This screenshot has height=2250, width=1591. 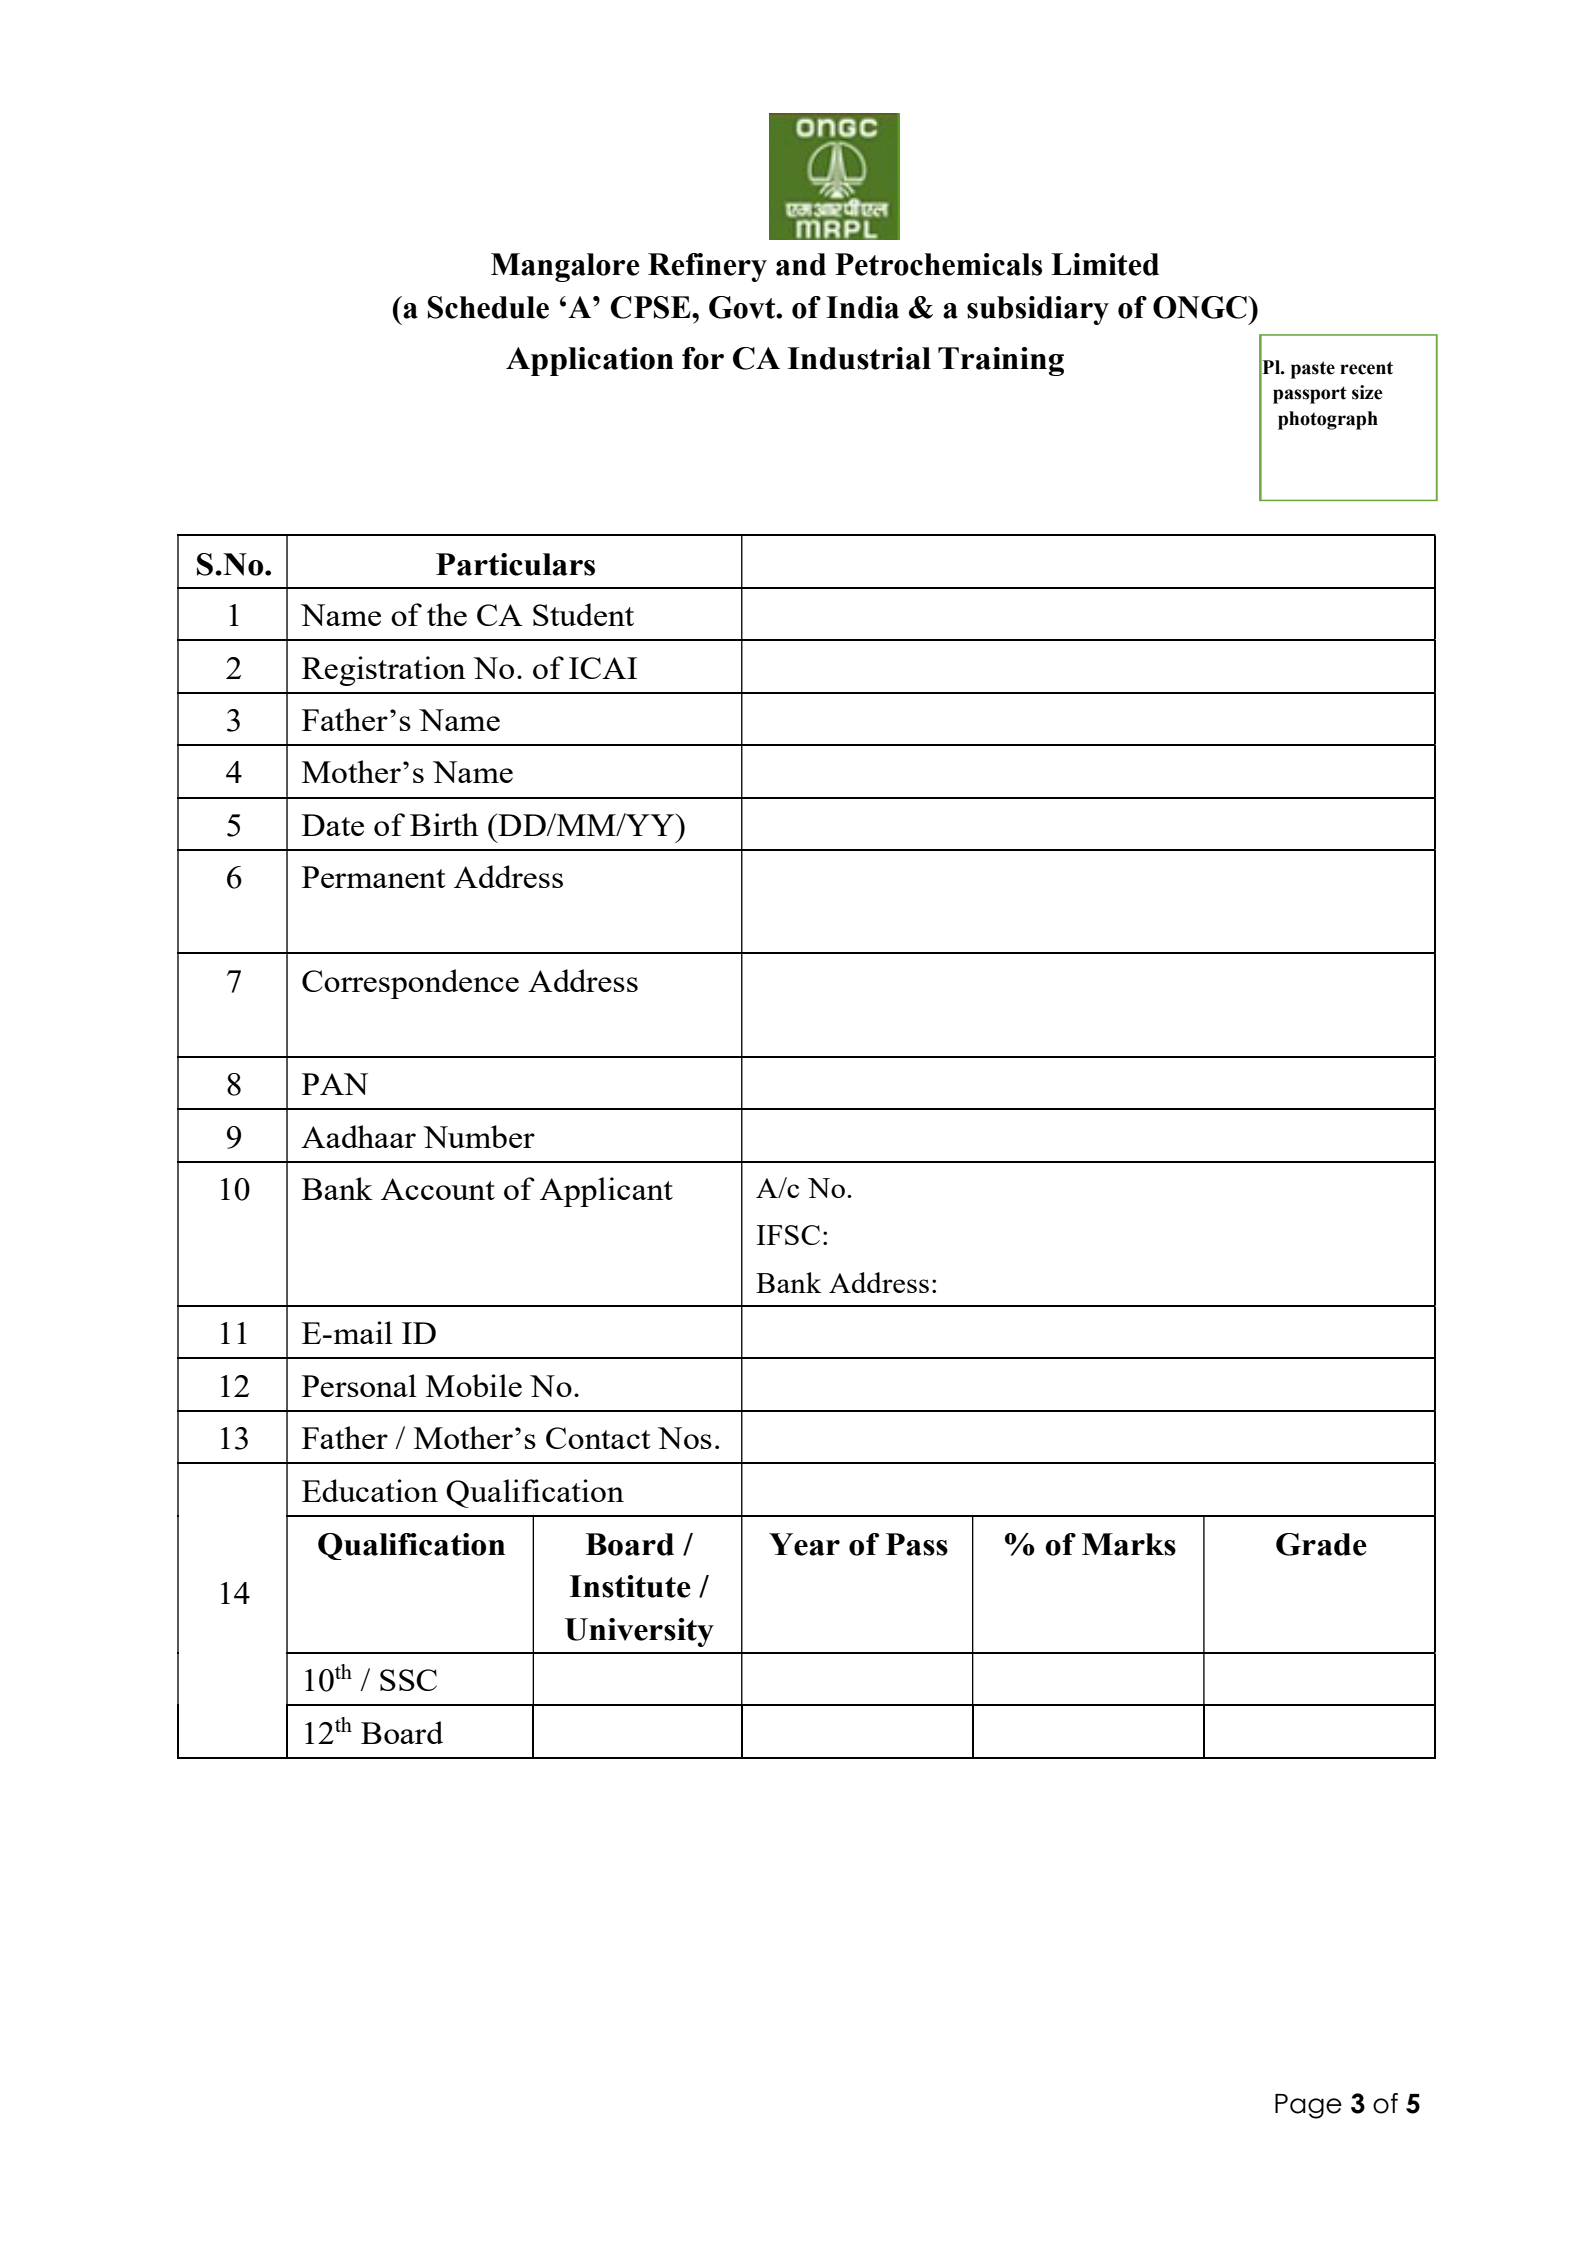 What do you see at coordinates (804, 1544) in the screenshot?
I see `Year` at bounding box center [804, 1544].
